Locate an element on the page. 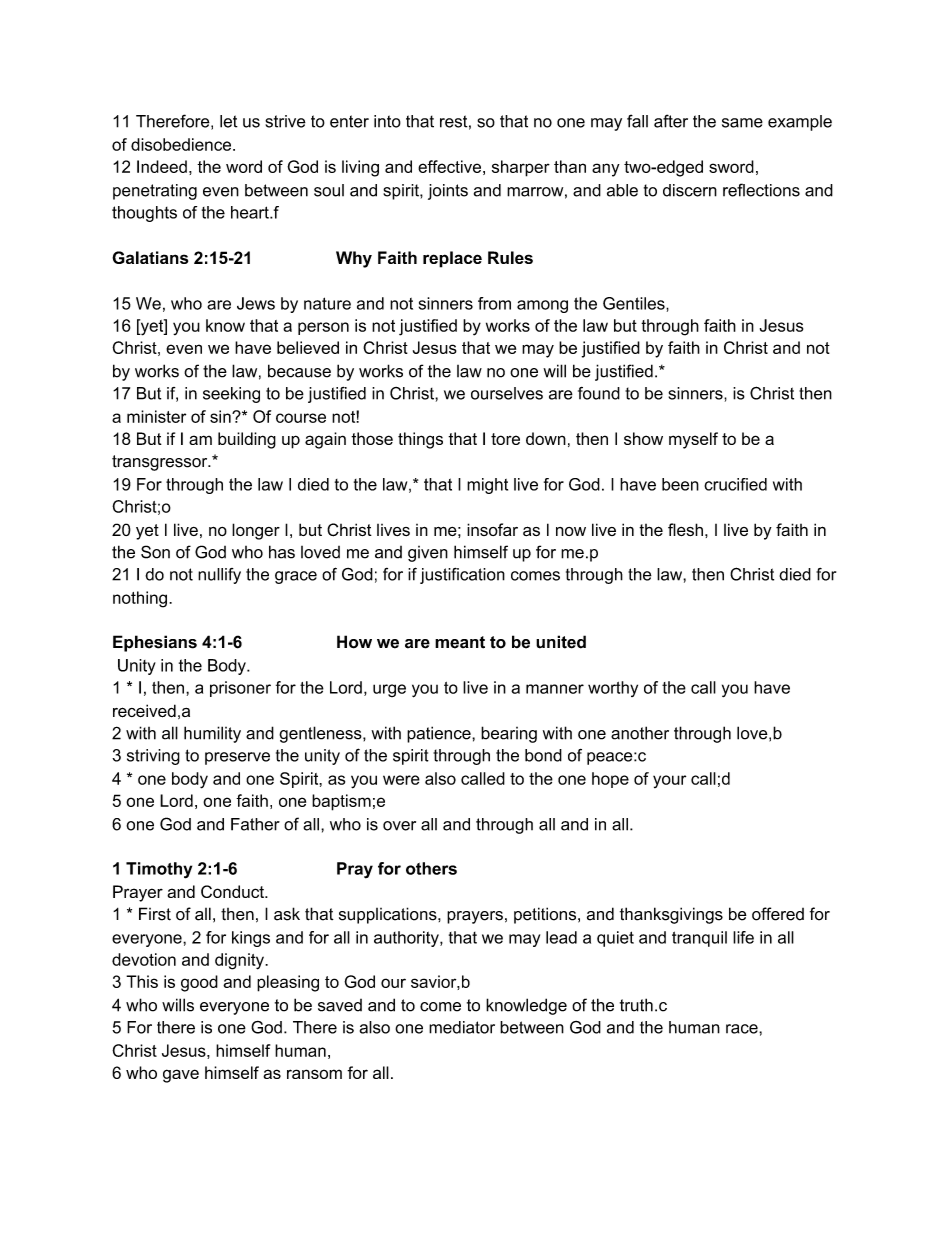 Image resolution: width=952 pixels, height=1233 pixels. same is located at coordinates (742, 123).
